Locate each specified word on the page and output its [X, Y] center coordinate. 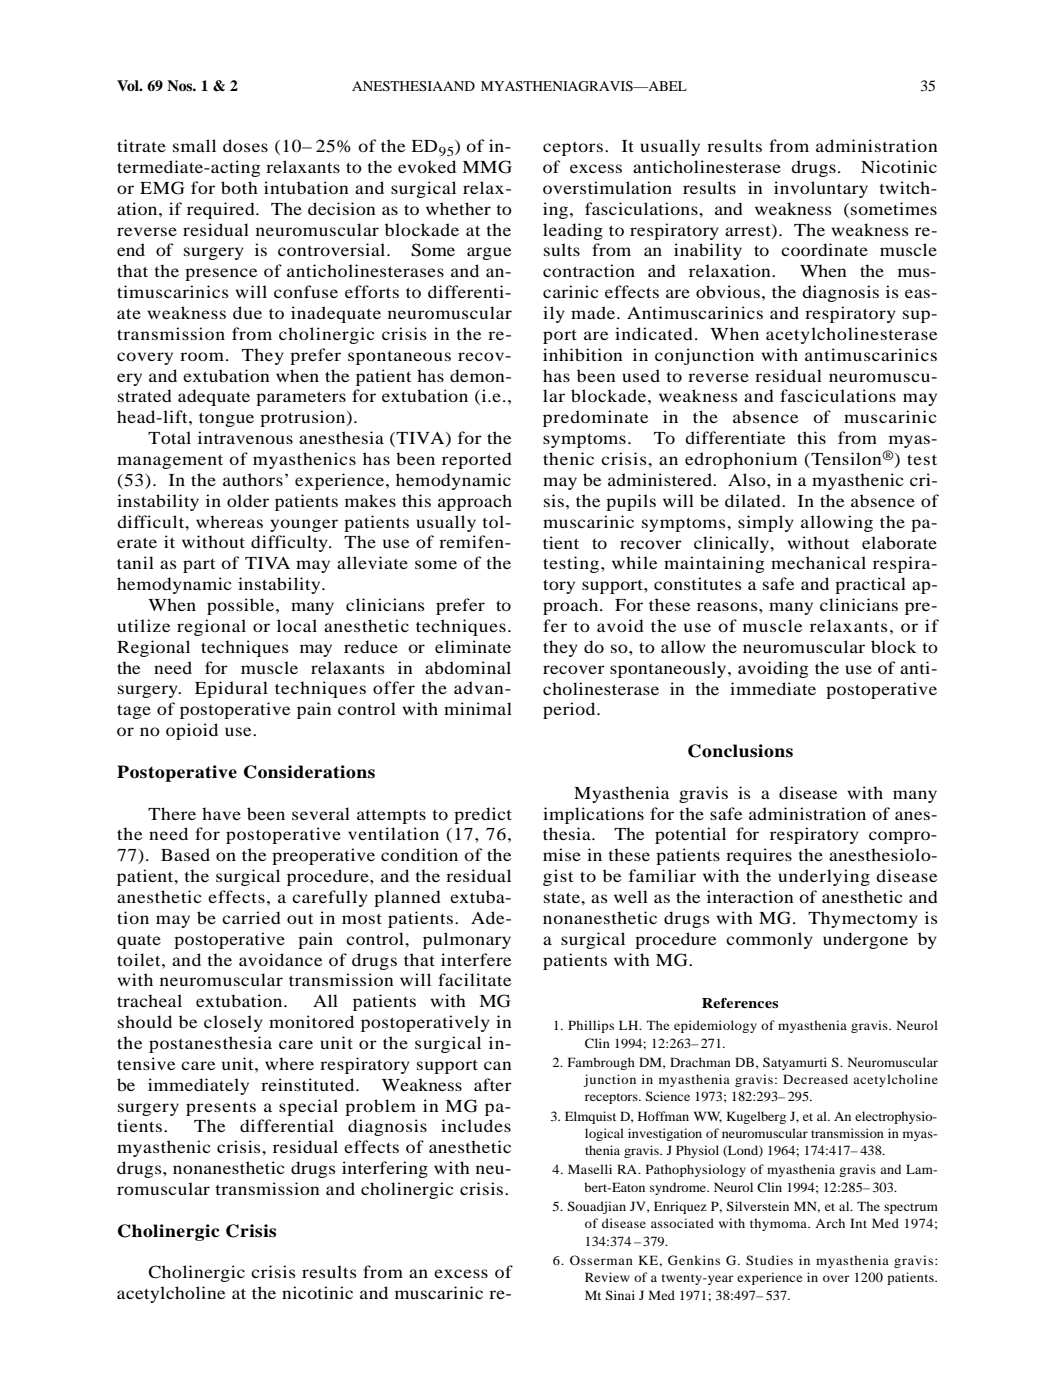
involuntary [821, 189]
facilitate [474, 979]
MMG [487, 167]
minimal [478, 708]
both [239, 187]
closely [233, 1023]
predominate [595, 418]
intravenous [245, 437]
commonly [769, 940]
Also [748, 479]
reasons [728, 606]
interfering [385, 1169]
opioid [192, 731]
